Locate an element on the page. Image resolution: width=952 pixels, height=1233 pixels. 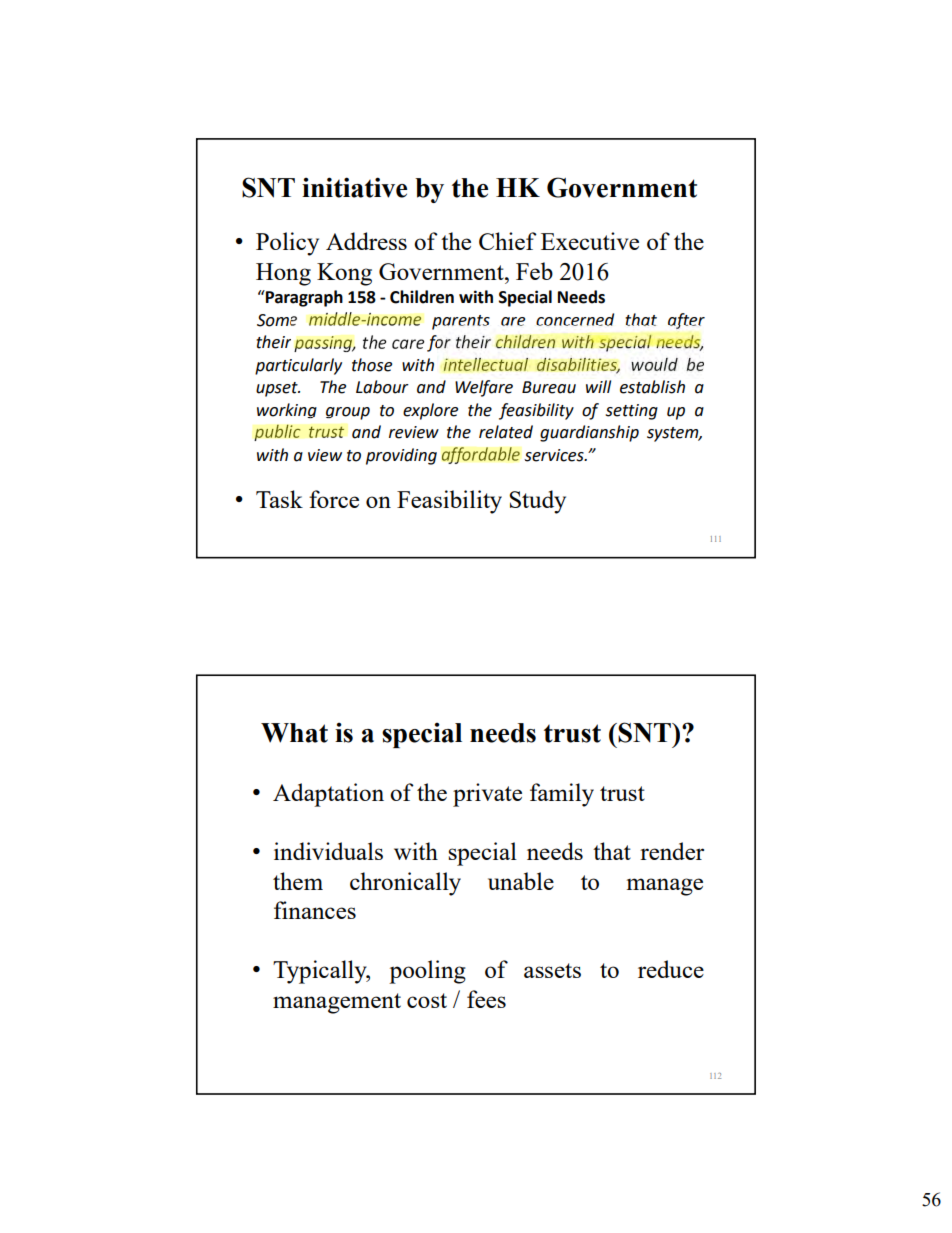
force is located at coordinates (334, 499).
